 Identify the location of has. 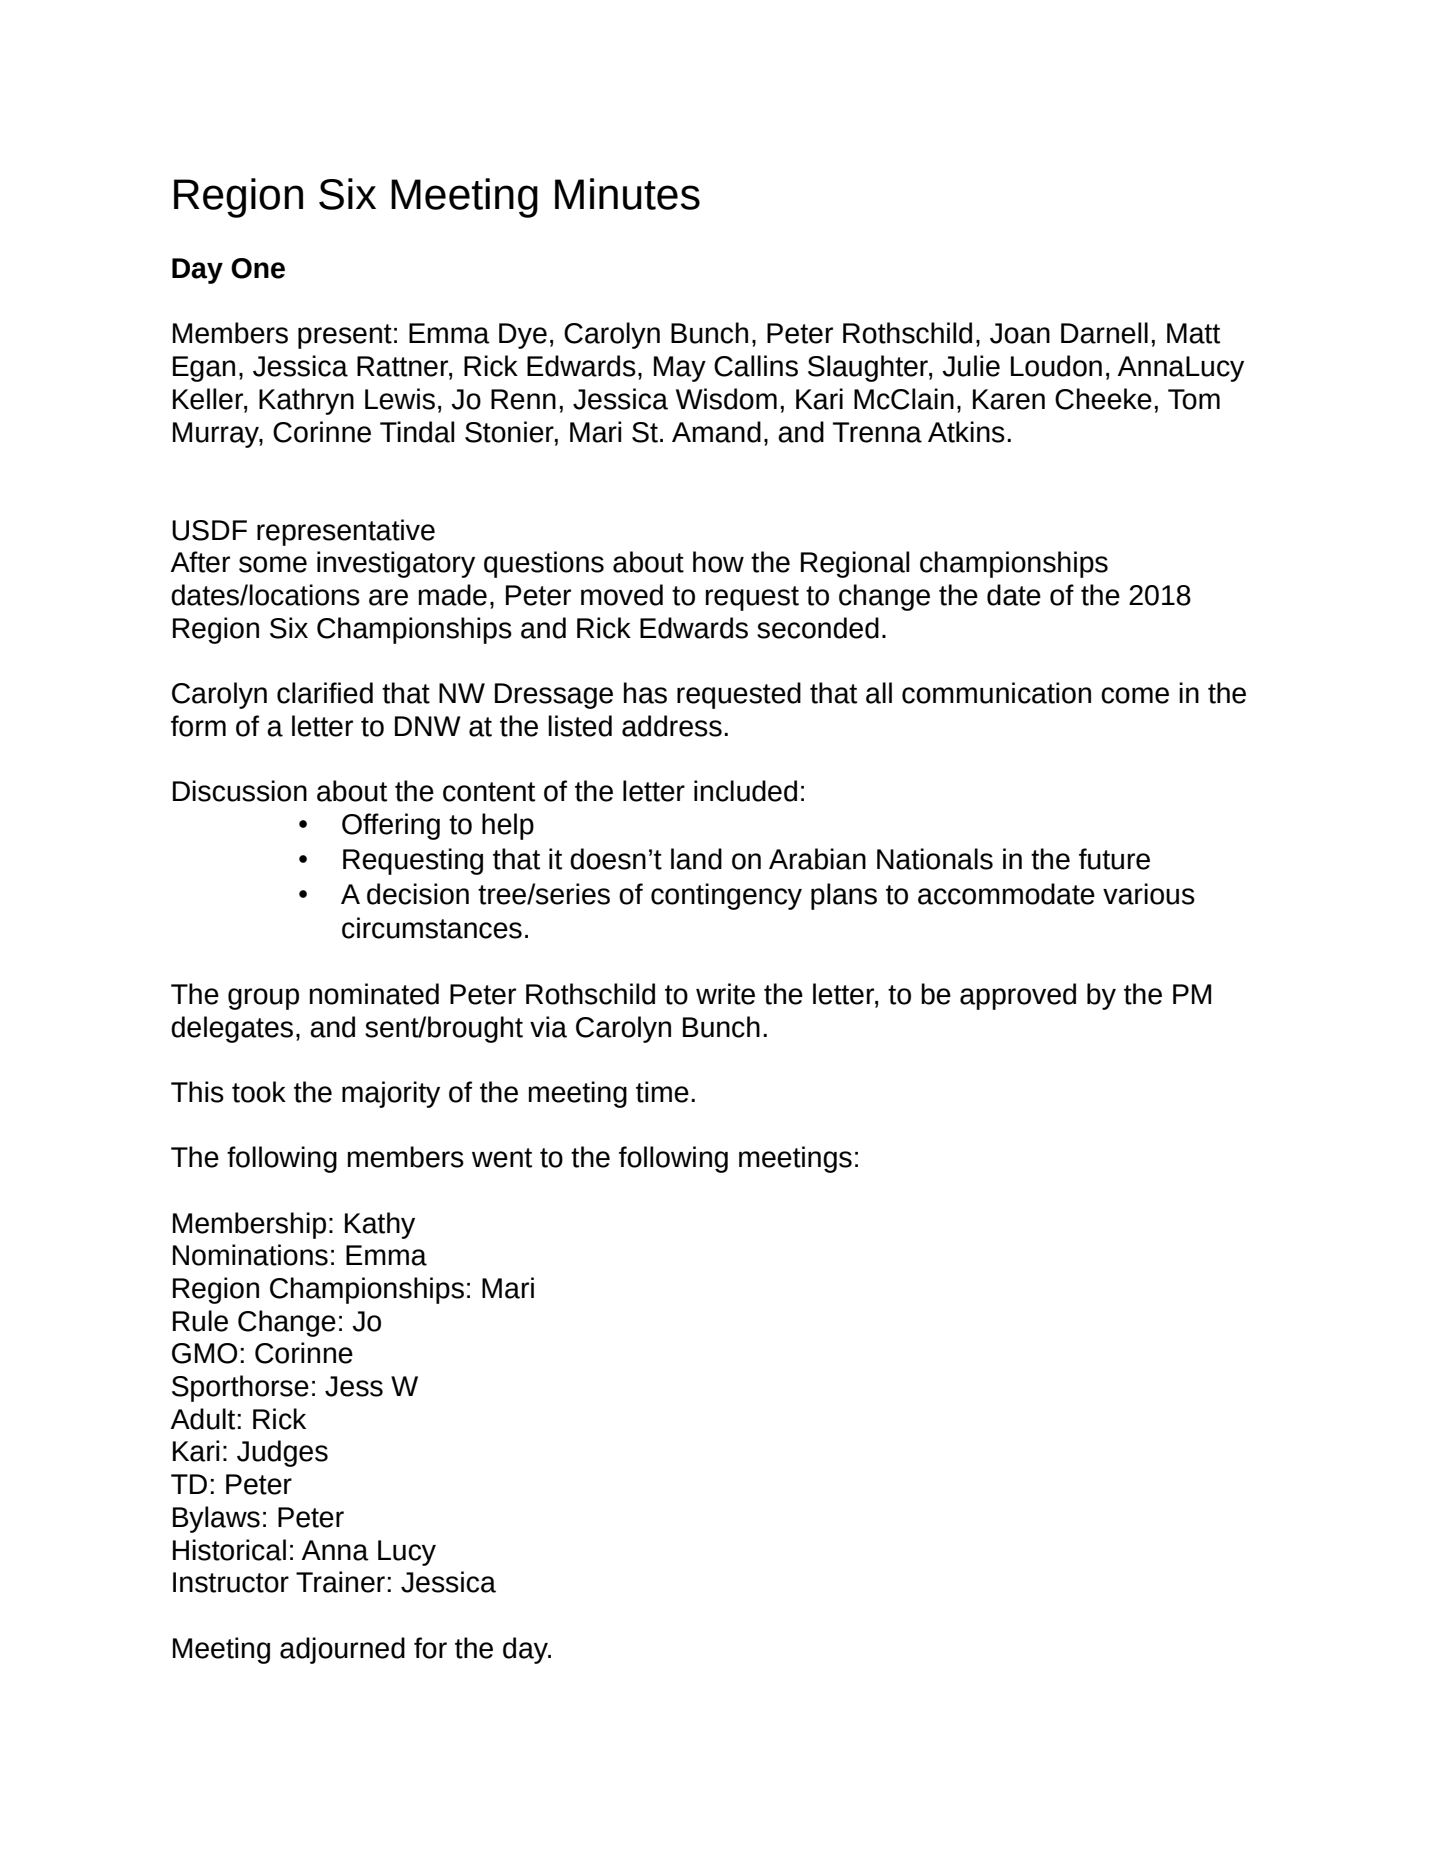
(645, 693).
